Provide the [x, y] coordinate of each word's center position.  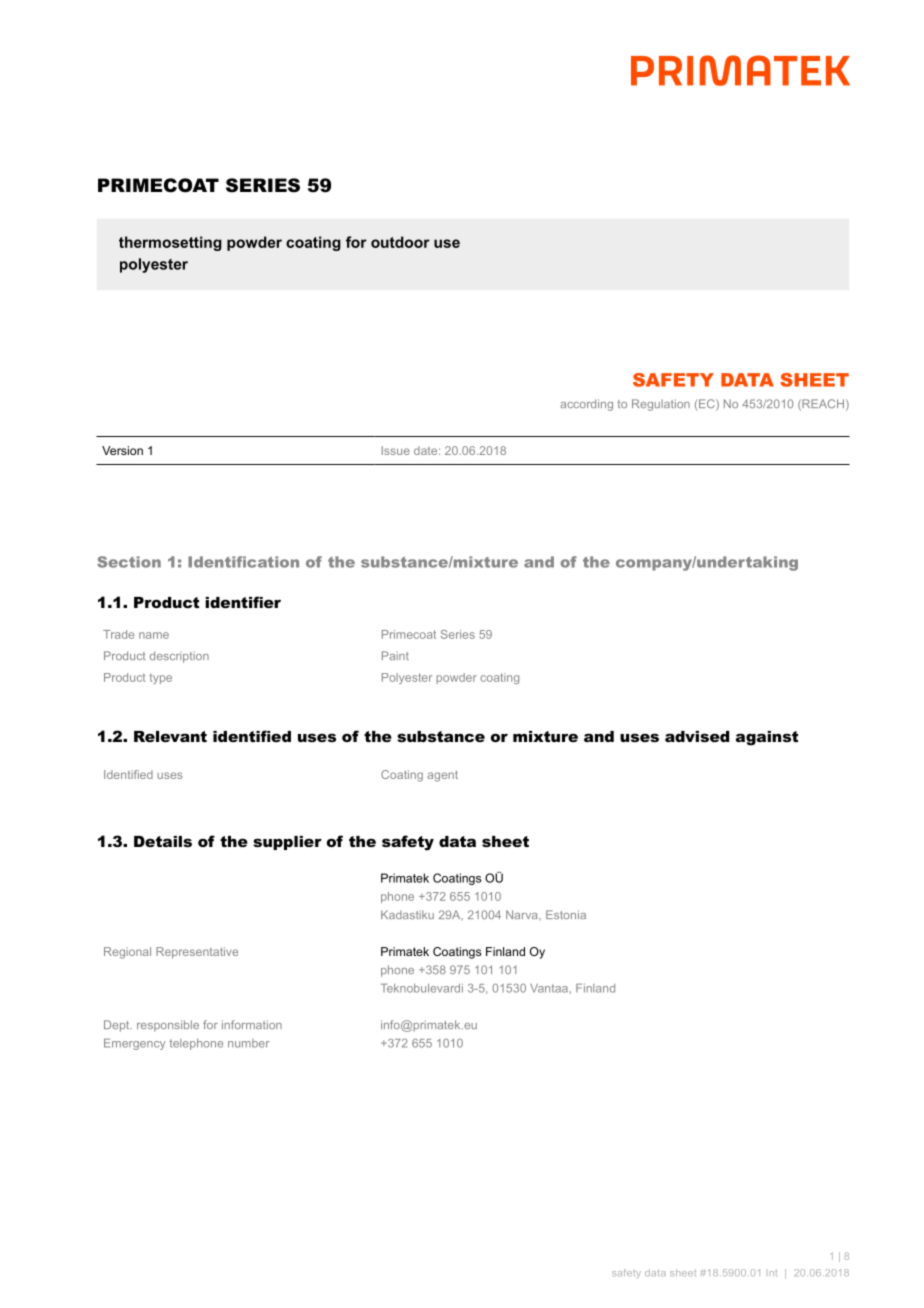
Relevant [170, 736]
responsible [168, 1026]
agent [442, 776]
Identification [243, 562]
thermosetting [170, 243]
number [248, 1043]
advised [697, 736]
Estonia [566, 914]
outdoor [400, 242]
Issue [396, 450]
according [586, 405]
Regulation [661, 405]
